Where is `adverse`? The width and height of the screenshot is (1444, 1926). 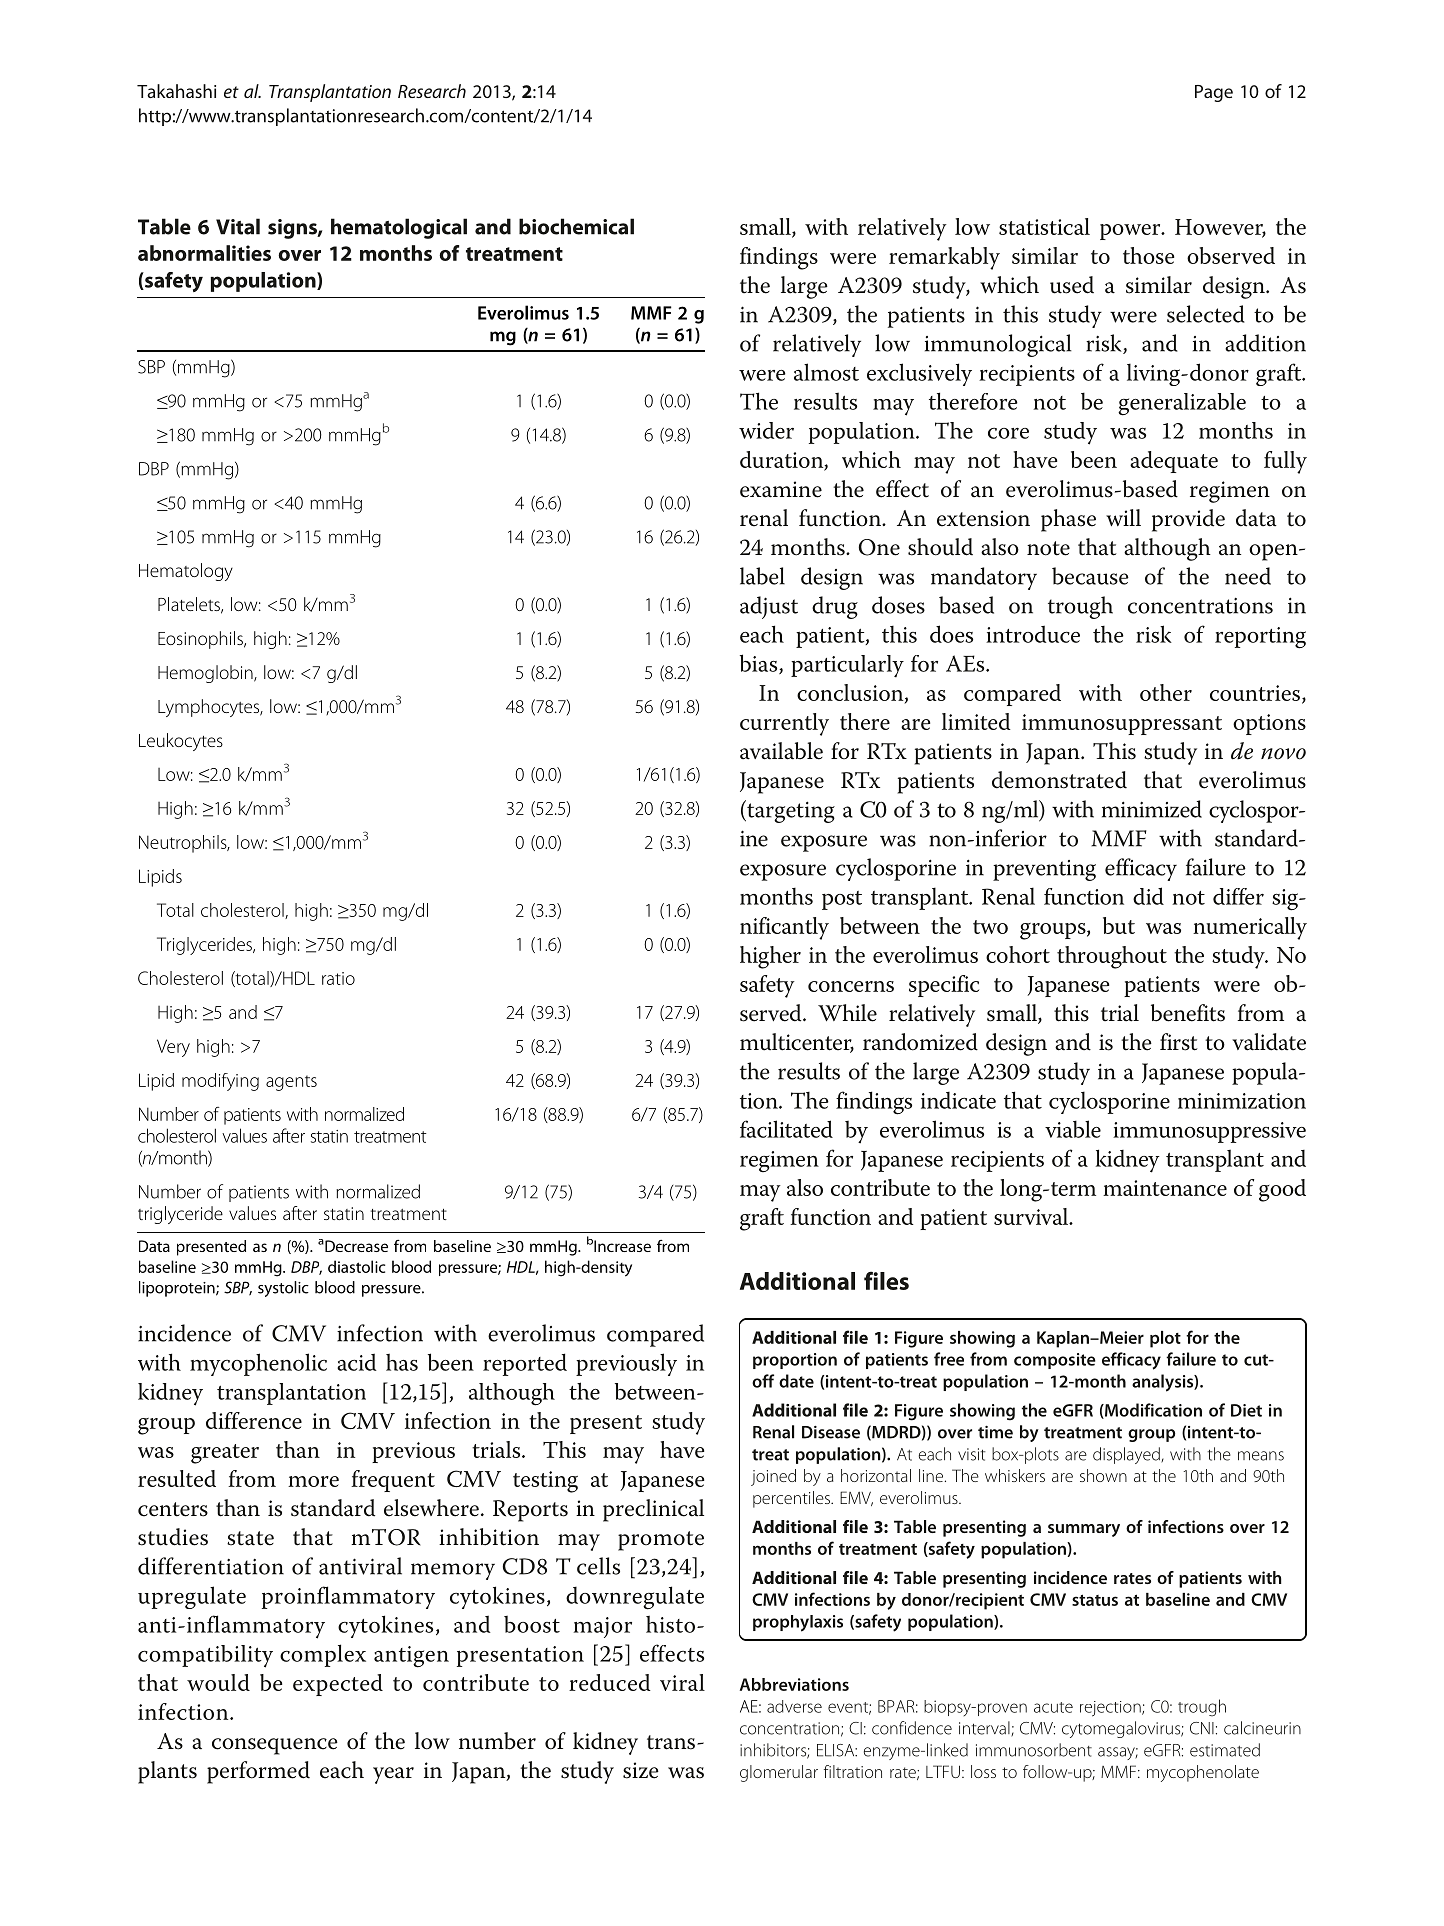 adverse is located at coordinates (794, 1706).
